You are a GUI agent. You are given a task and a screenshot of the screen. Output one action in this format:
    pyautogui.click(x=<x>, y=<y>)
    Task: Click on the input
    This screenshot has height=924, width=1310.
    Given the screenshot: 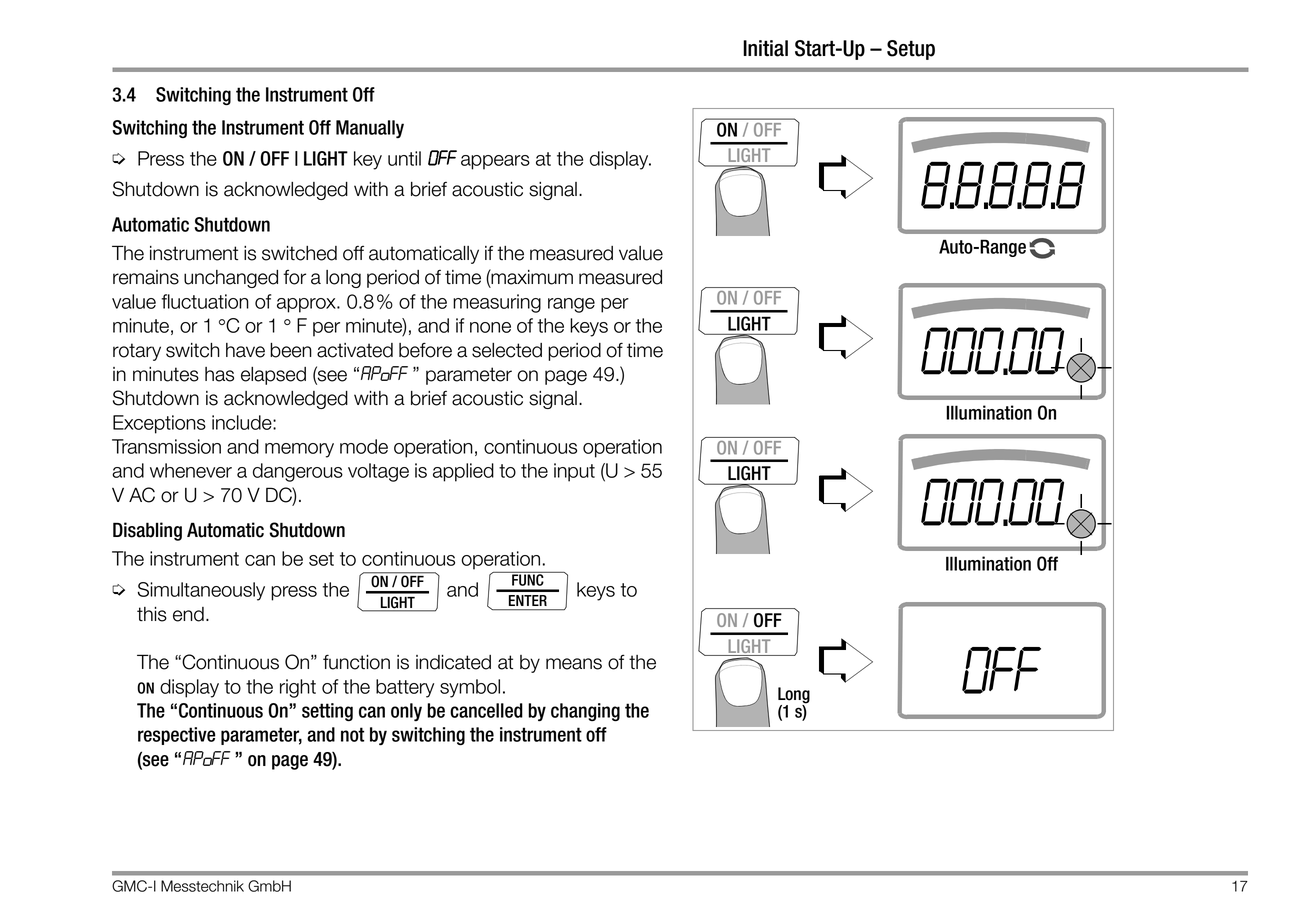 What is the action you would take?
    pyautogui.click(x=574, y=472)
